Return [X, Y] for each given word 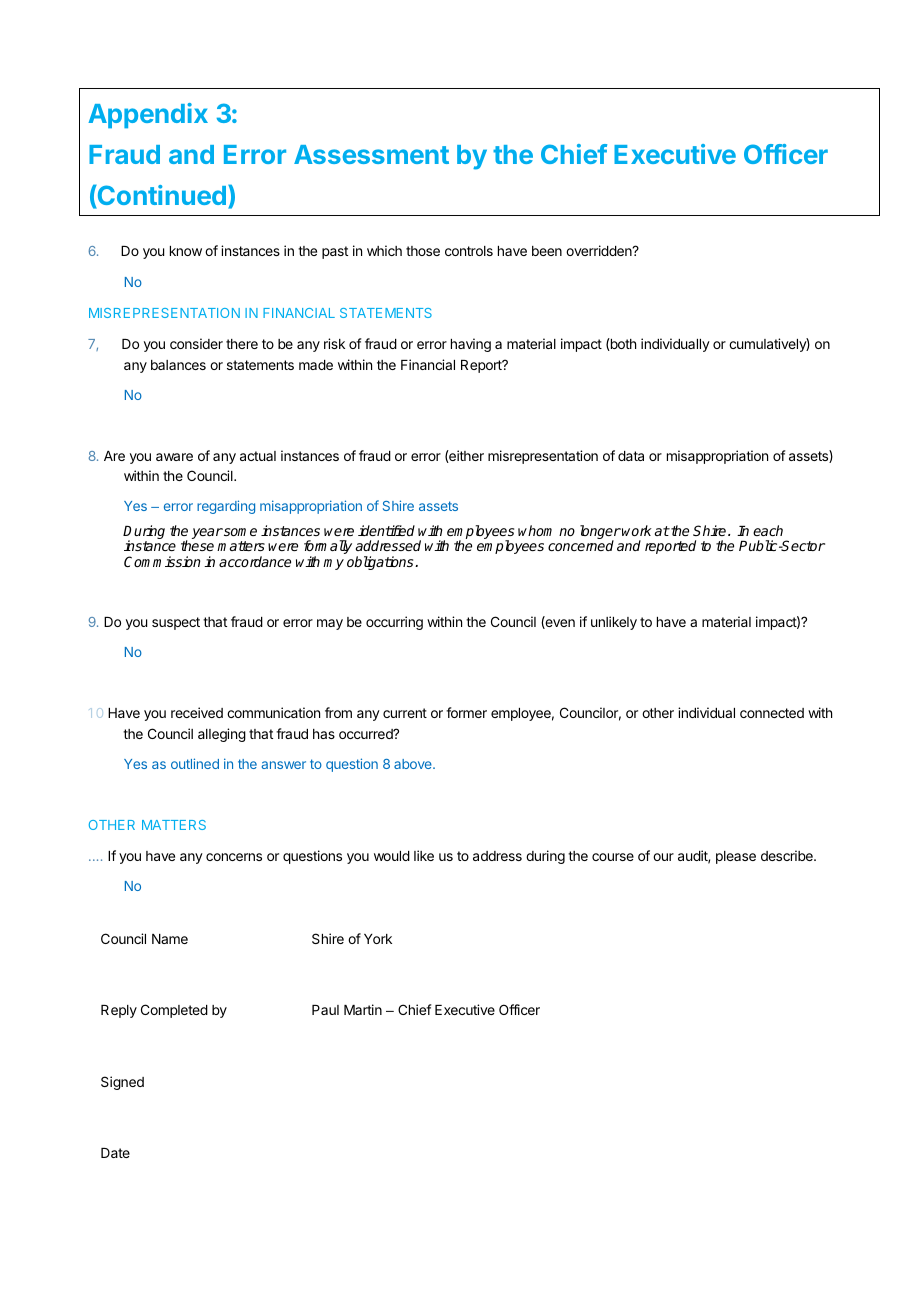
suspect [176, 623]
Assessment [371, 154]
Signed [122, 1083]
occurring [394, 623]
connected [772, 713]
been [547, 251]
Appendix [148, 115]
